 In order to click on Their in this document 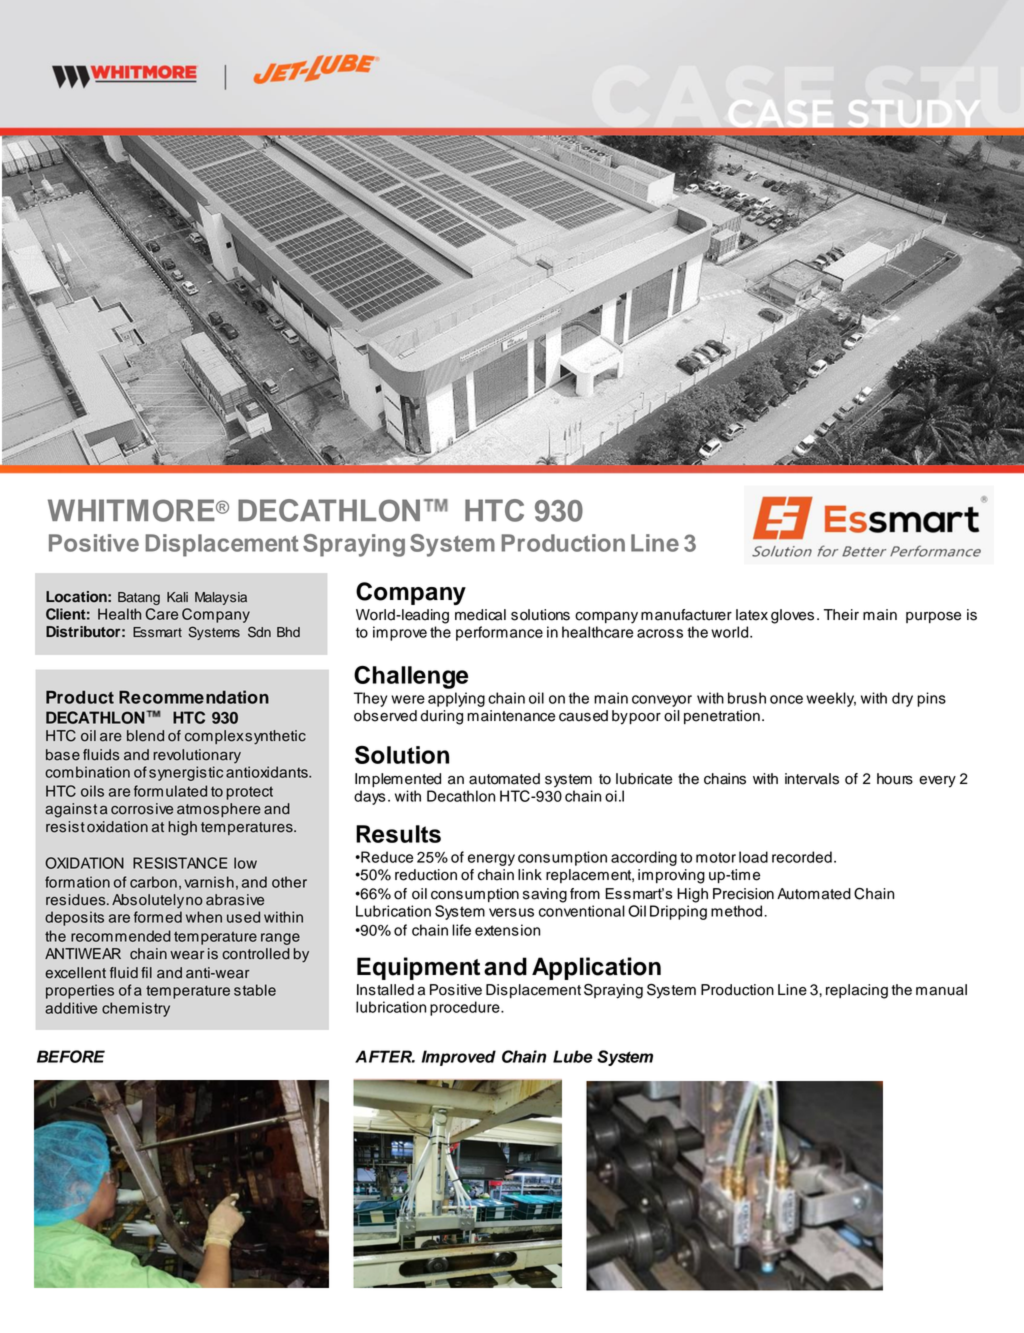, I will do `click(841, 615)`.
